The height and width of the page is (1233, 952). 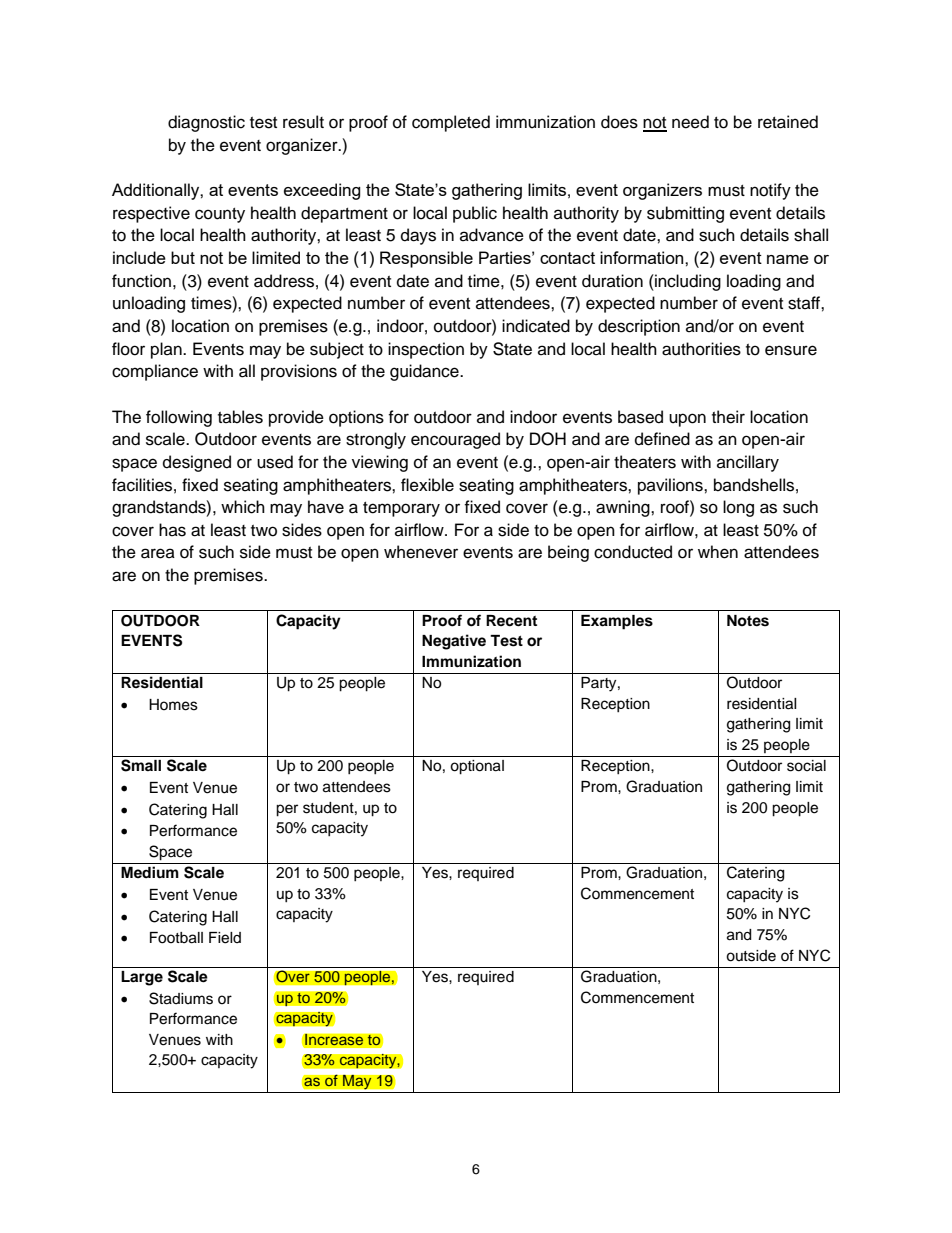 What do you see at coordinates (401, 509) in the page?
I see `temporary` at bounding box center [401, 509].
